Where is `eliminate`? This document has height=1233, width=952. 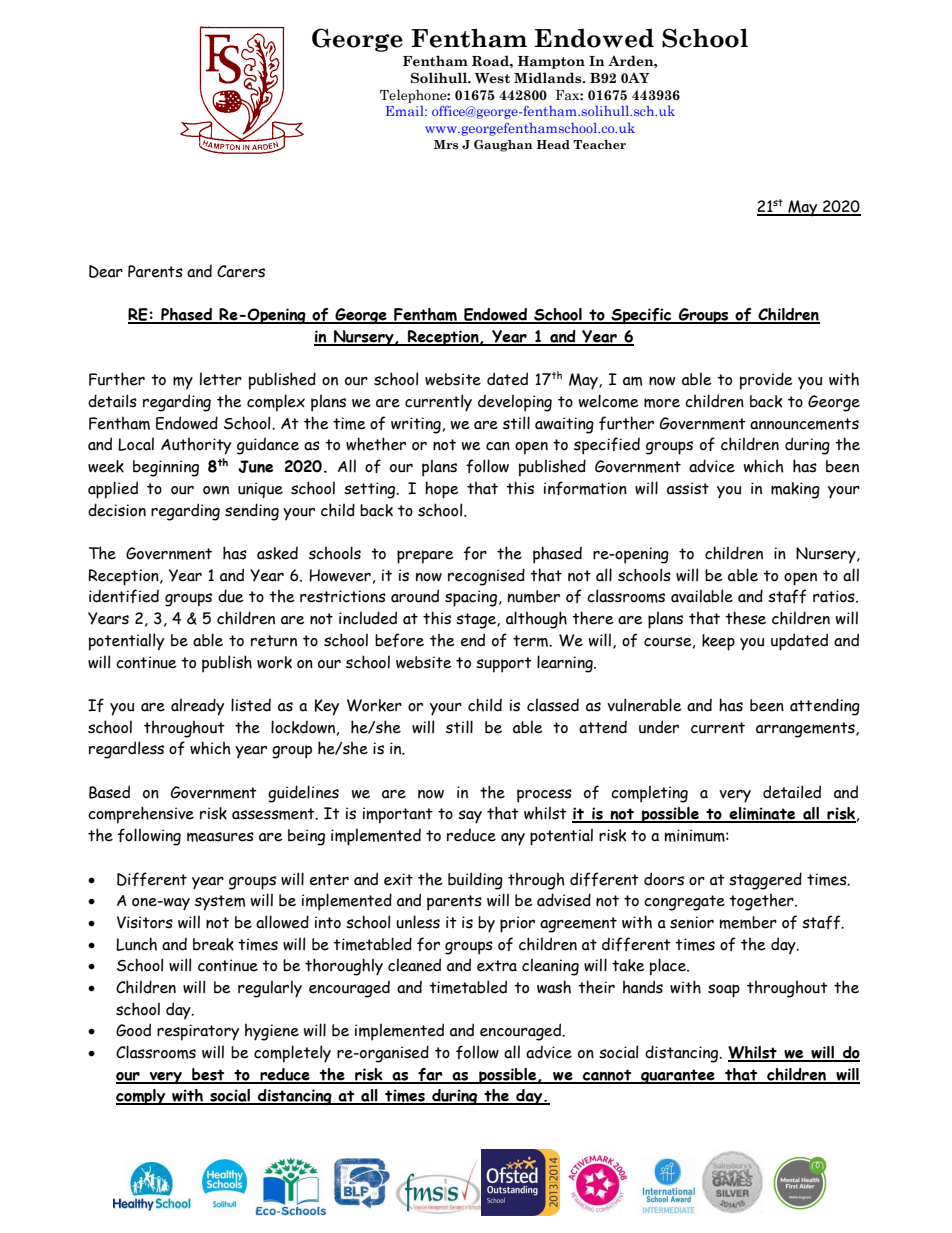
eliminate is located at coordinates (762, 815).
